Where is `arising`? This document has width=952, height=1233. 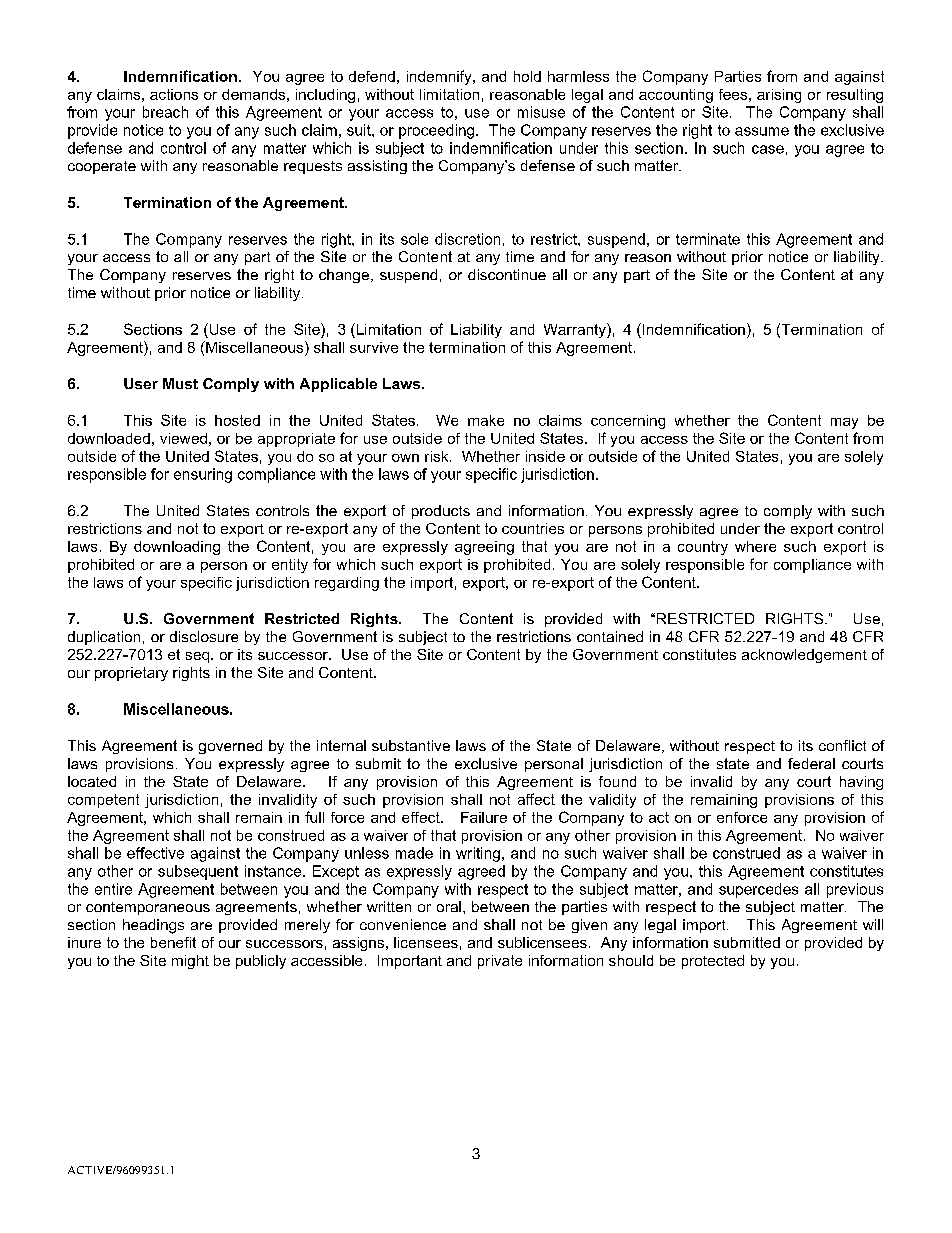
arising is located at coordinates (779, 96).
